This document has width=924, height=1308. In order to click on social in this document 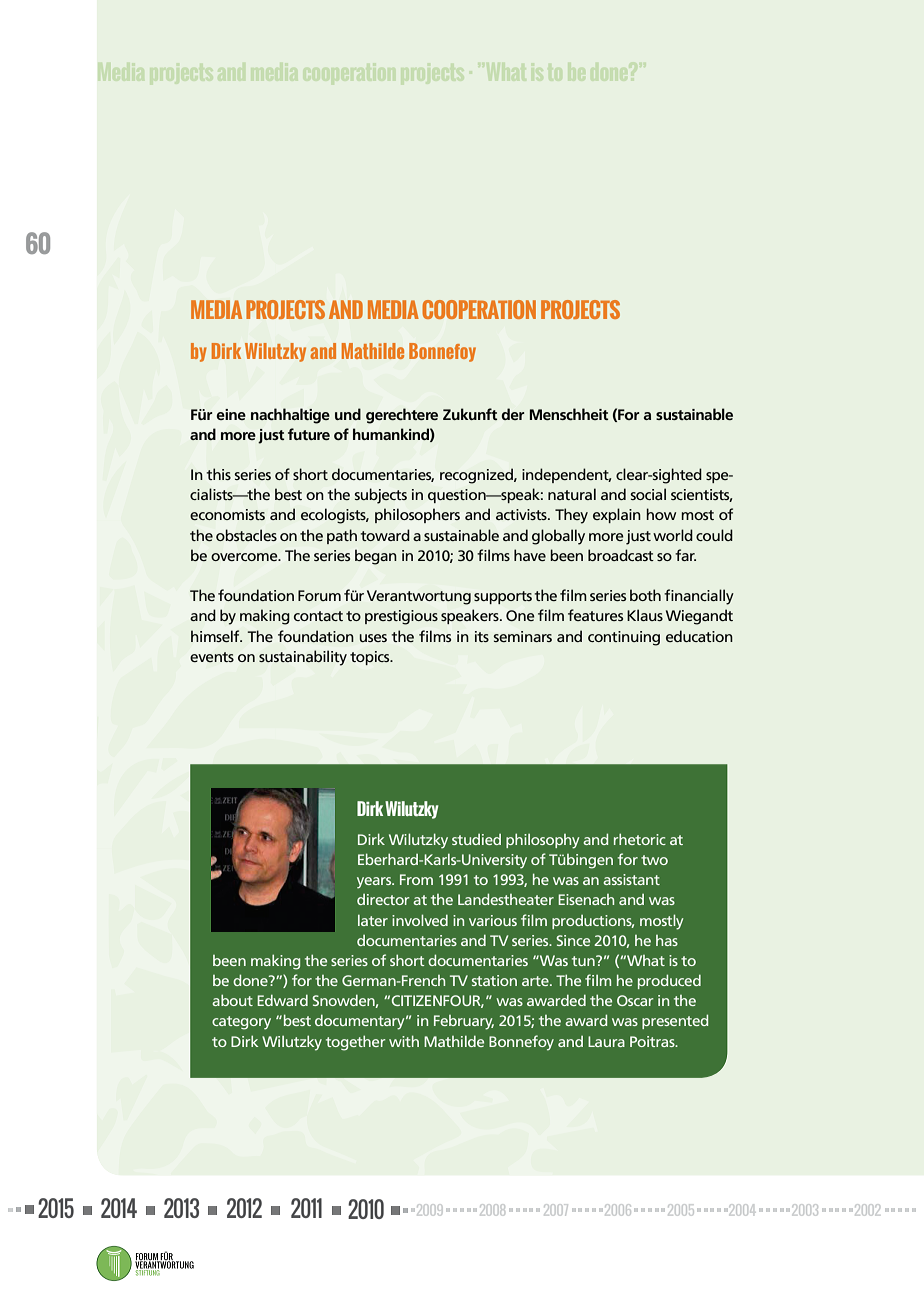, I will do `click(648, 494)`.
